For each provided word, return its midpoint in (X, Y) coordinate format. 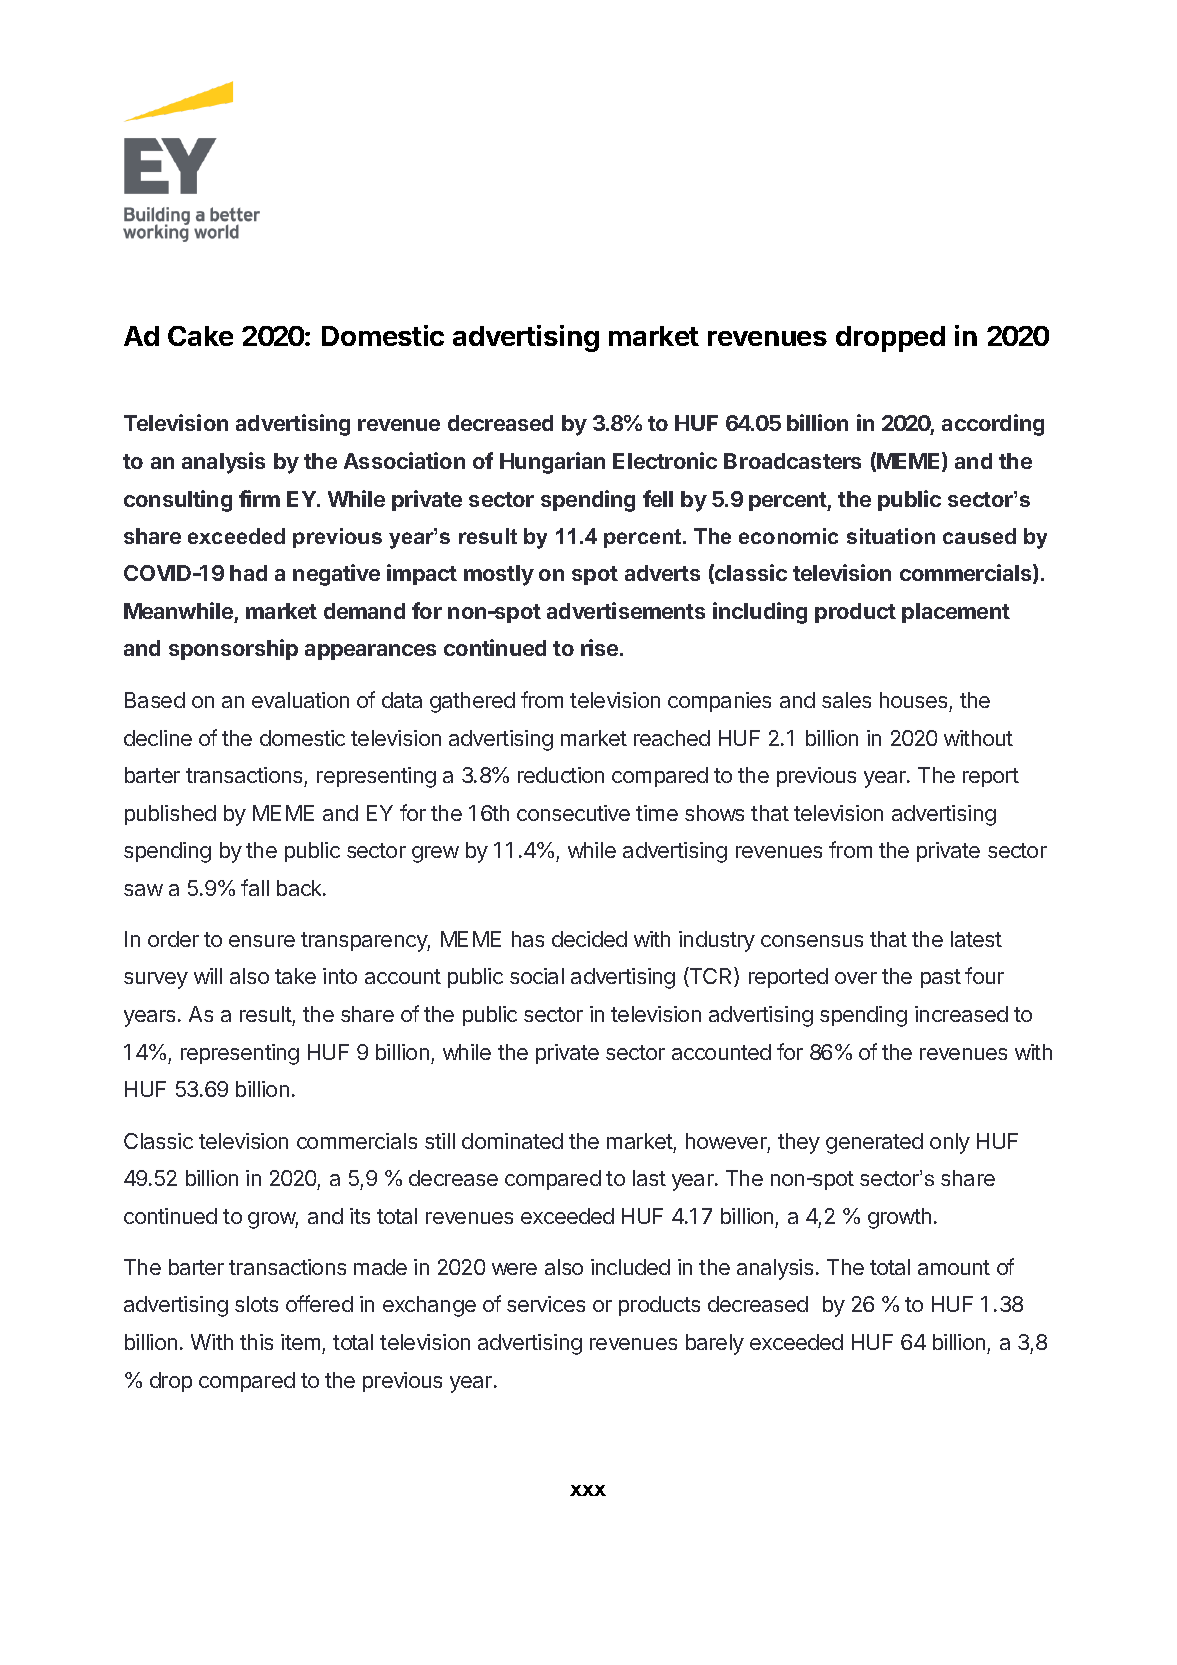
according (993, 425)
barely (715, 1344)
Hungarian (552, 463)
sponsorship (233, 649)
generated (874, 1143)
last (649, 1178)
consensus (812, 941)
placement (956, 613)
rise (601, 647)
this (256, 1342)
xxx (588, 1490)
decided (589, 939)
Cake (200, 336)
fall (255, 887)
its (360, 1216)
